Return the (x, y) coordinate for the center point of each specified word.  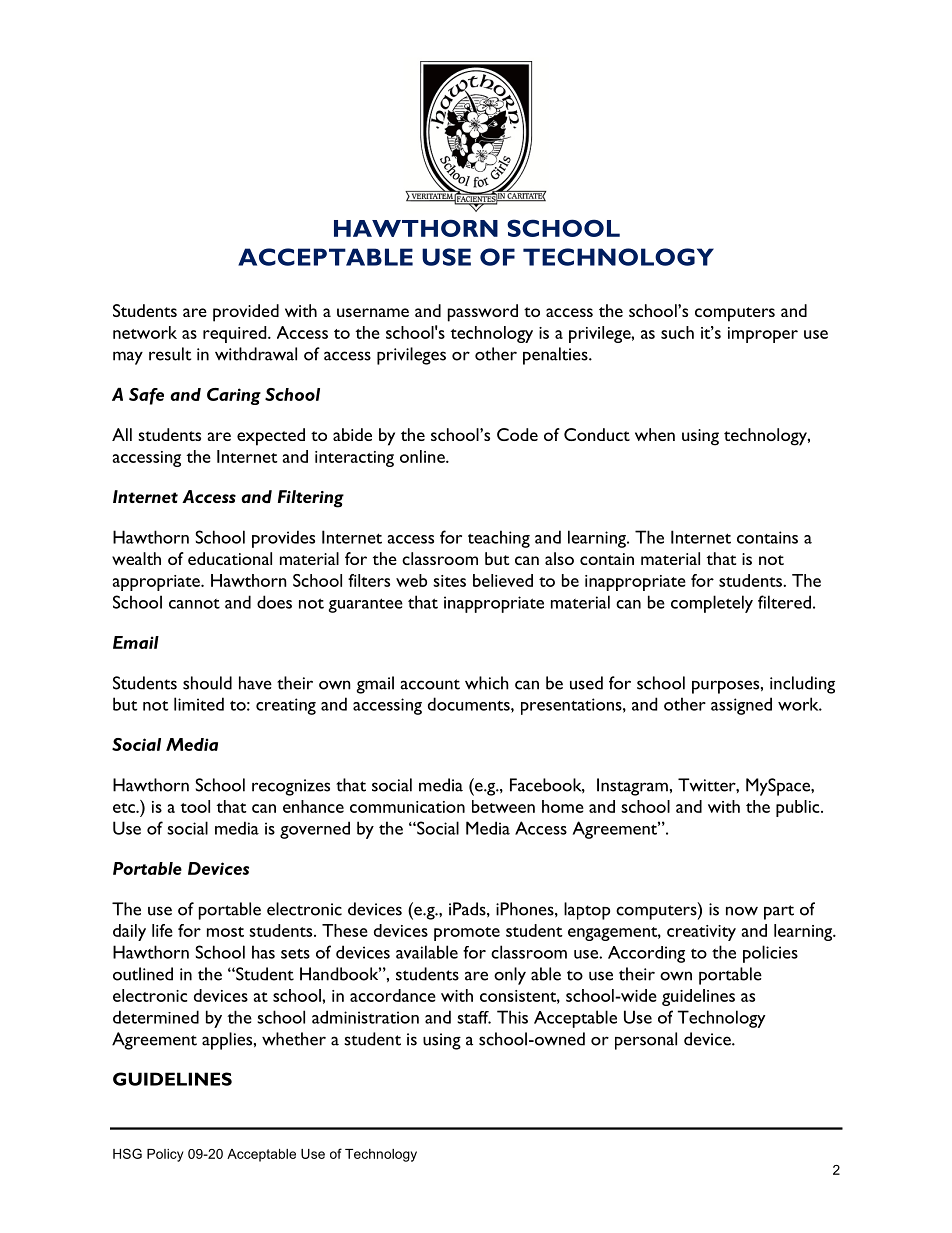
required (236, 334)
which (487, 683)
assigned (741, 706)
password (483, 313)
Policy (165, 1155)
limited (199, 704)
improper (763, 335)
